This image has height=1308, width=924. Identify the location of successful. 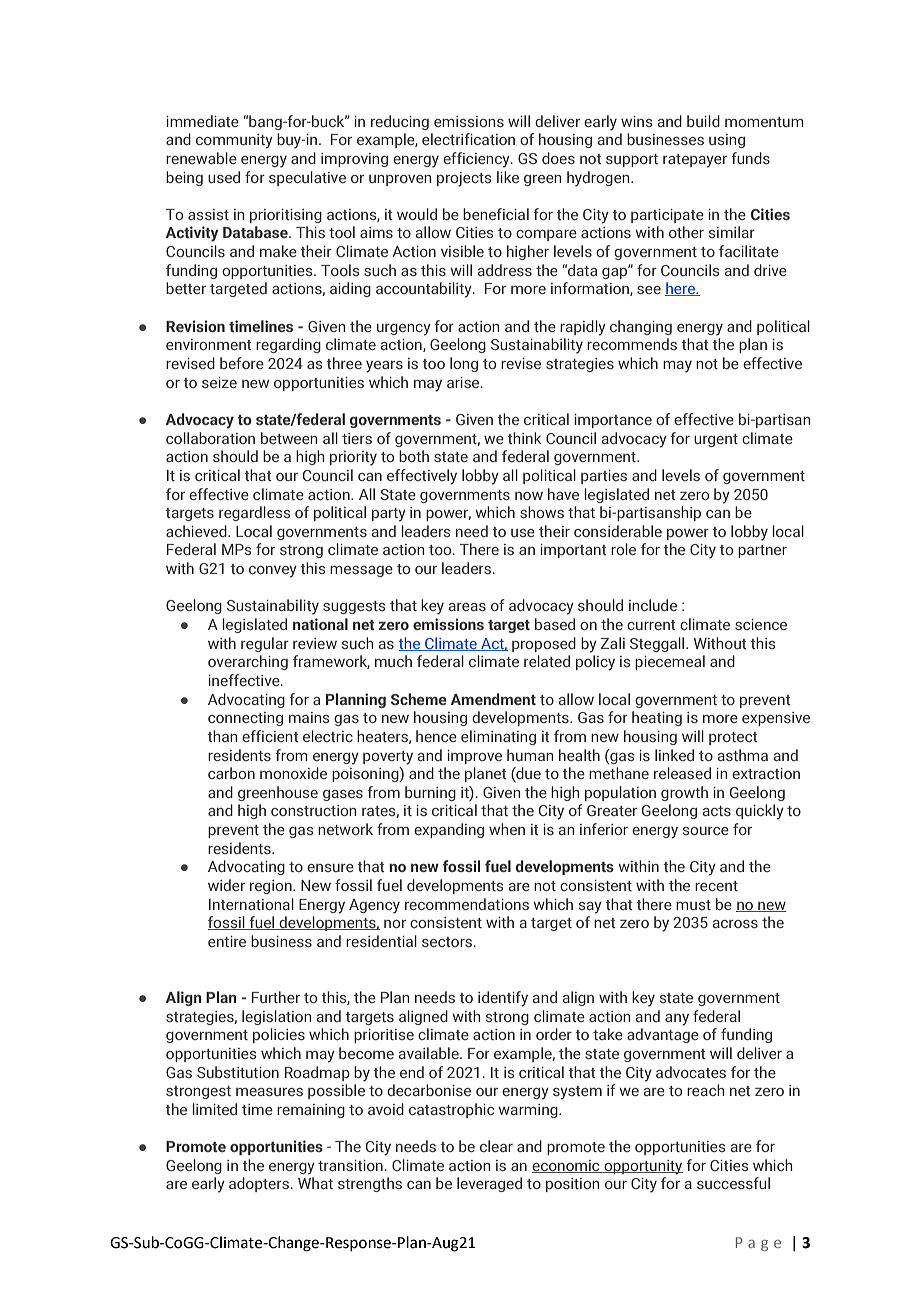
(733, 1183).
